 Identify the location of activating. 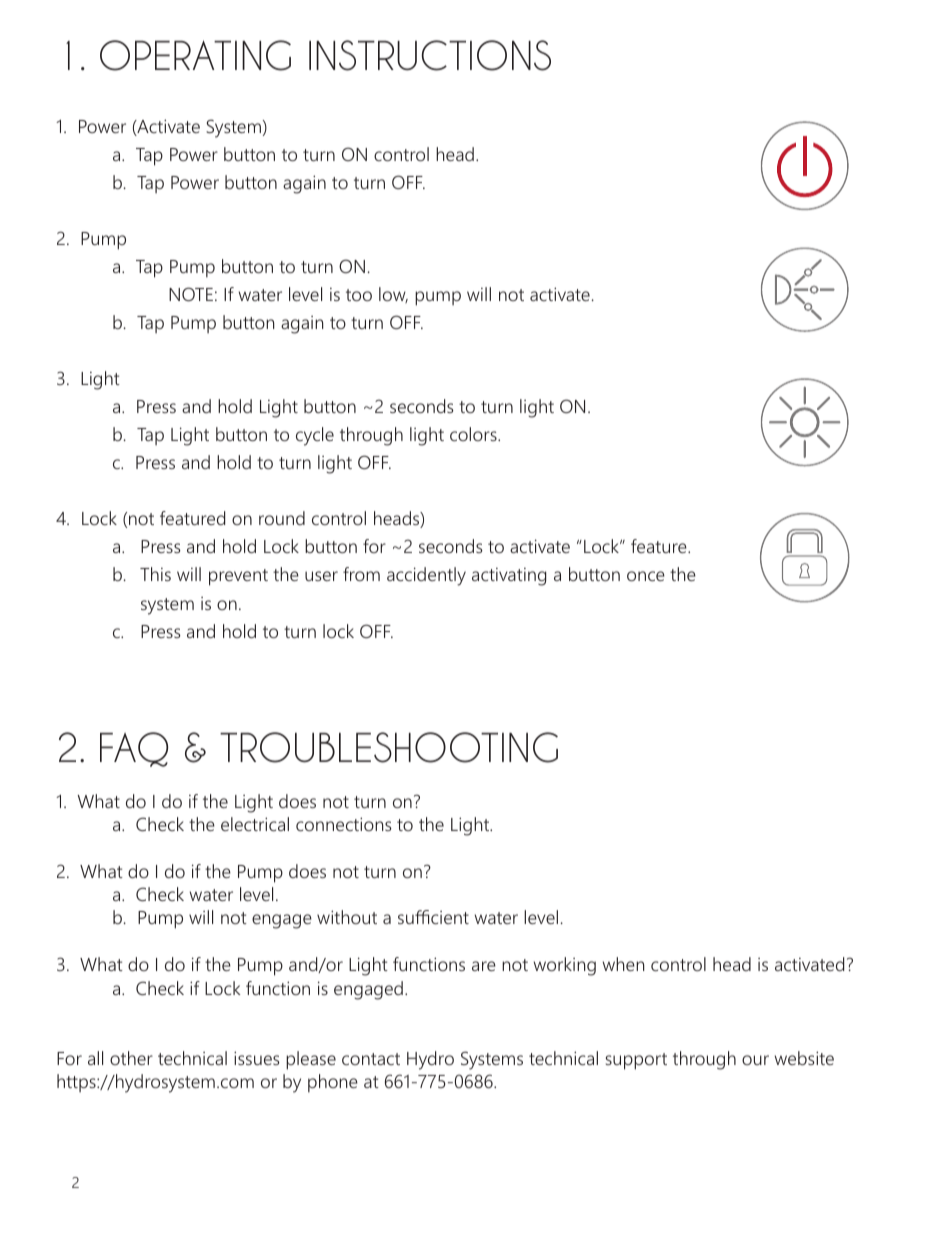
(509, 577).
